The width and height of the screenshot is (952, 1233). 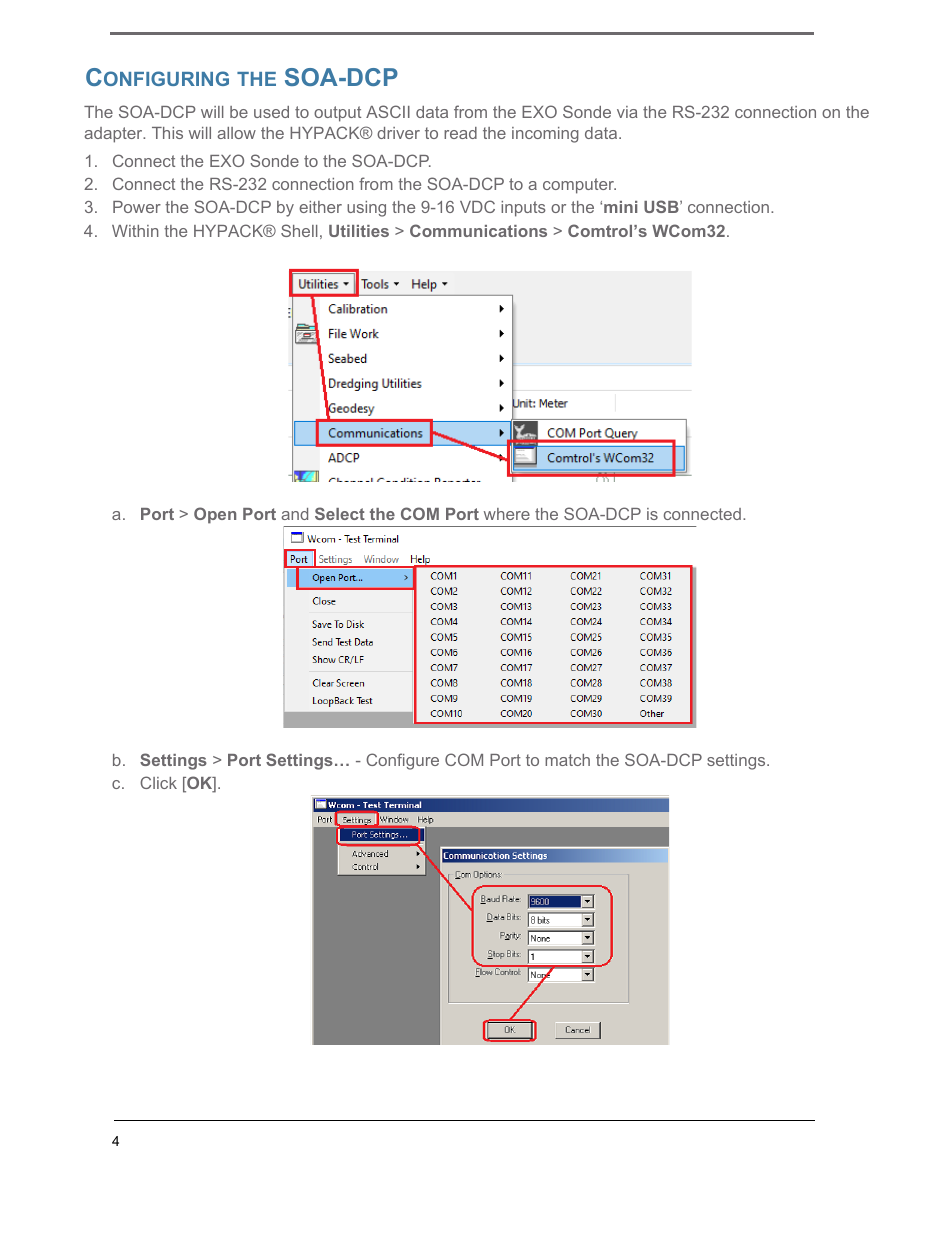 I want to click on Communications, so click(x=478, y=230).
